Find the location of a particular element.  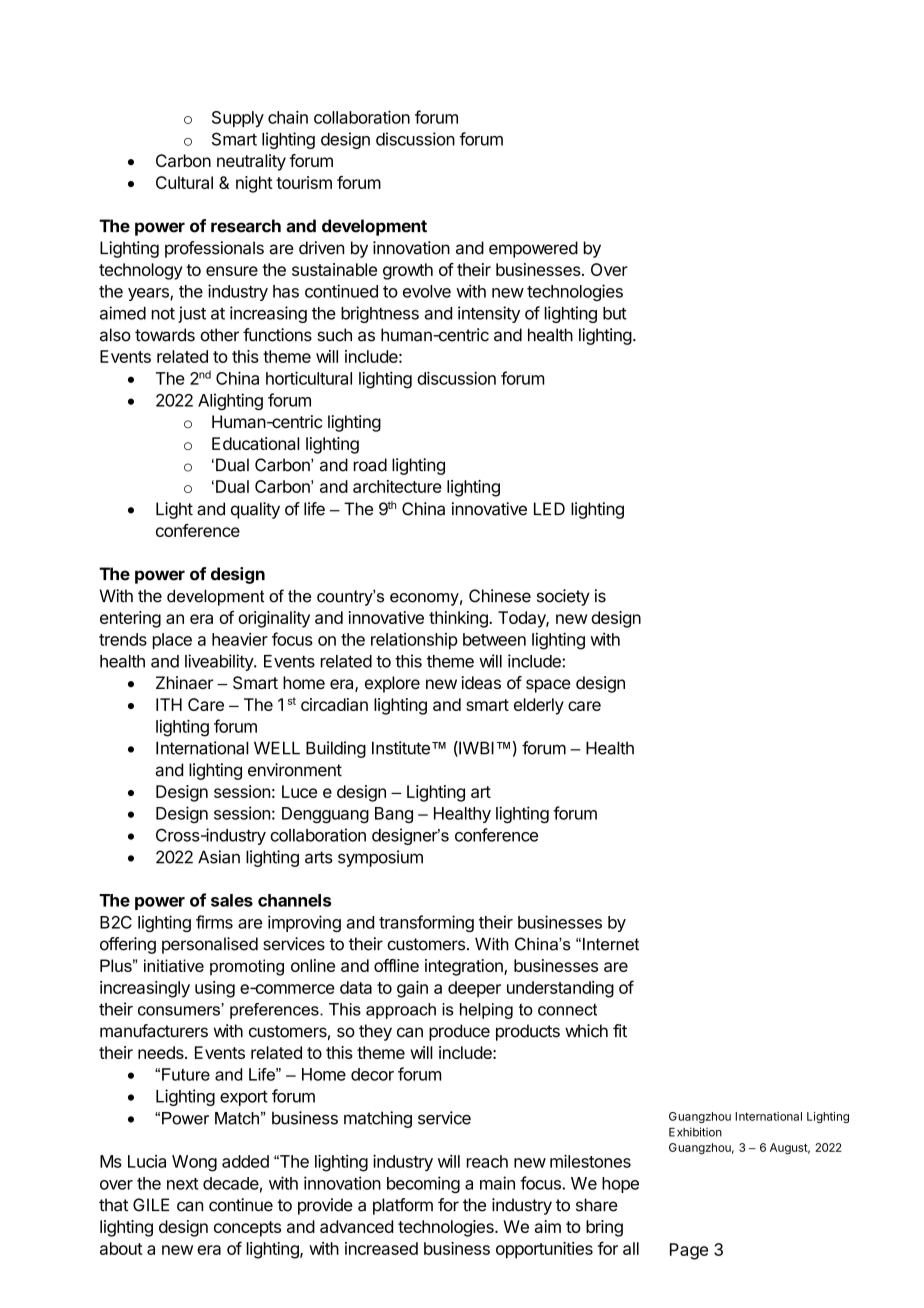

next is located at coordinates (182, 1184).
